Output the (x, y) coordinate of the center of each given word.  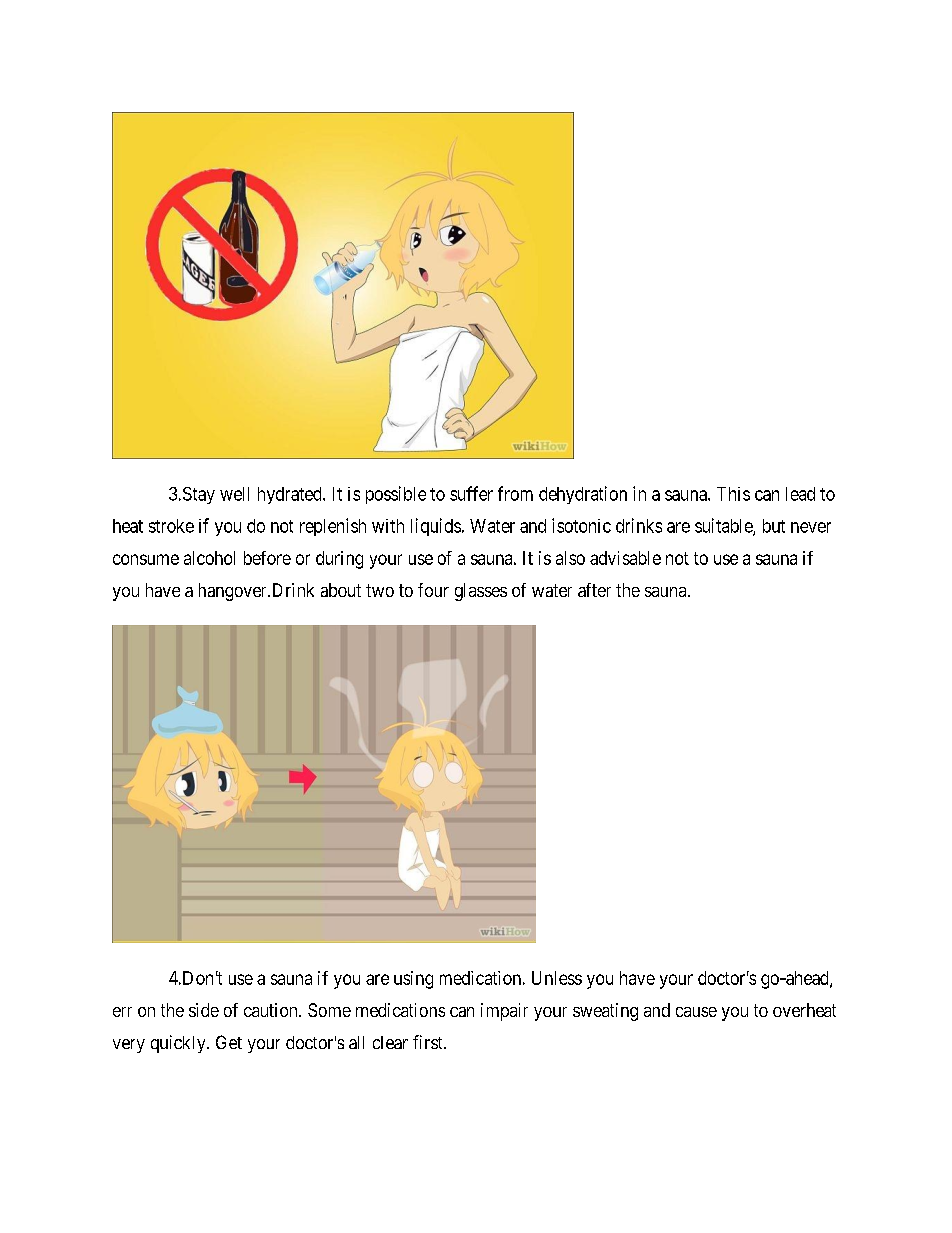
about (341, 590)
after (594, 590)
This (733, 494)
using (413, 980)
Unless (557, 978)
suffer (471, 493)
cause (696, 1012)
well (234, 494)
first (429, 1042)
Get (229, 1042)
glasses (481, 592)
